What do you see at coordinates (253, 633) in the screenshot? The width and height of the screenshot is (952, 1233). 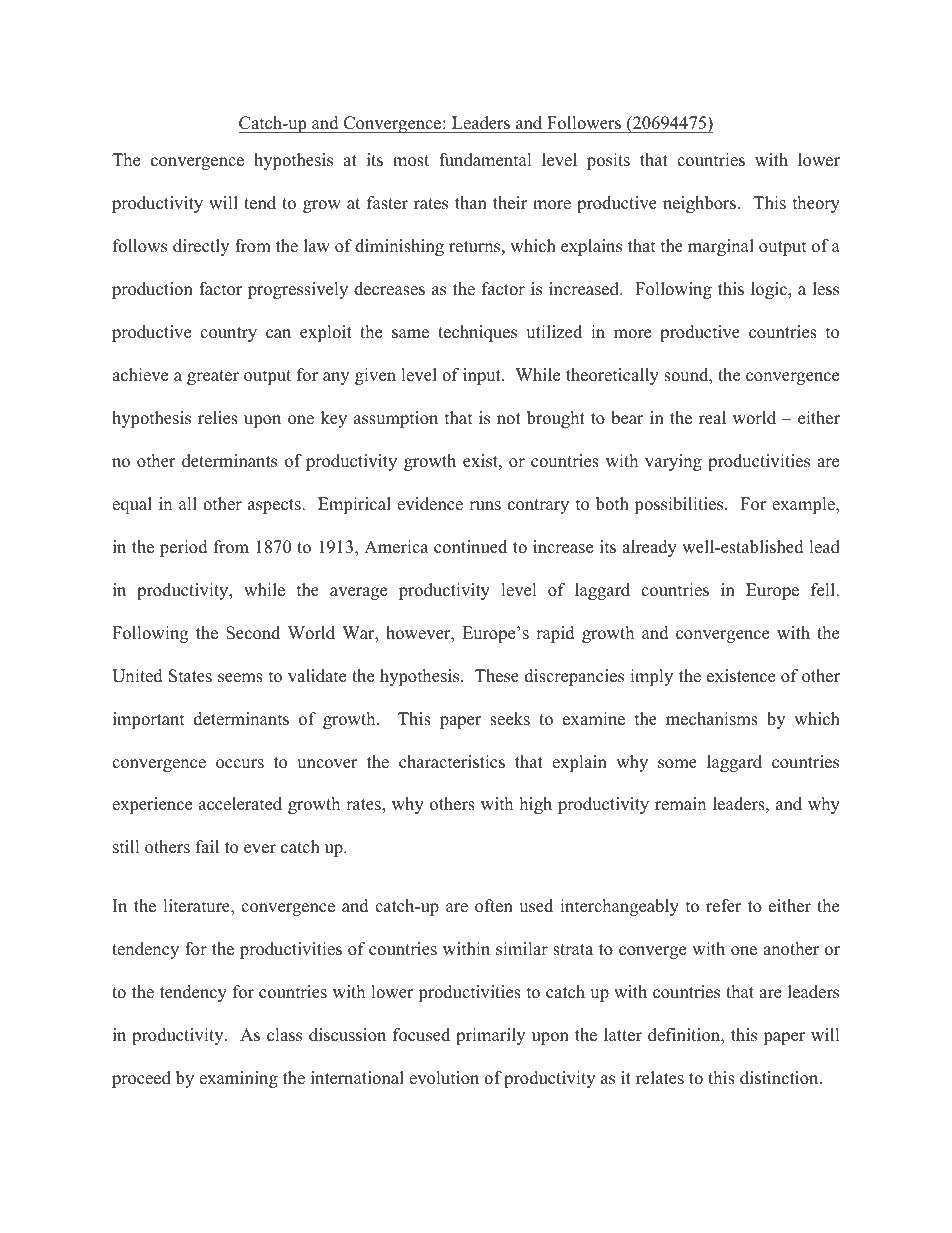 I see `Second` at bounding box center [253, 633].
